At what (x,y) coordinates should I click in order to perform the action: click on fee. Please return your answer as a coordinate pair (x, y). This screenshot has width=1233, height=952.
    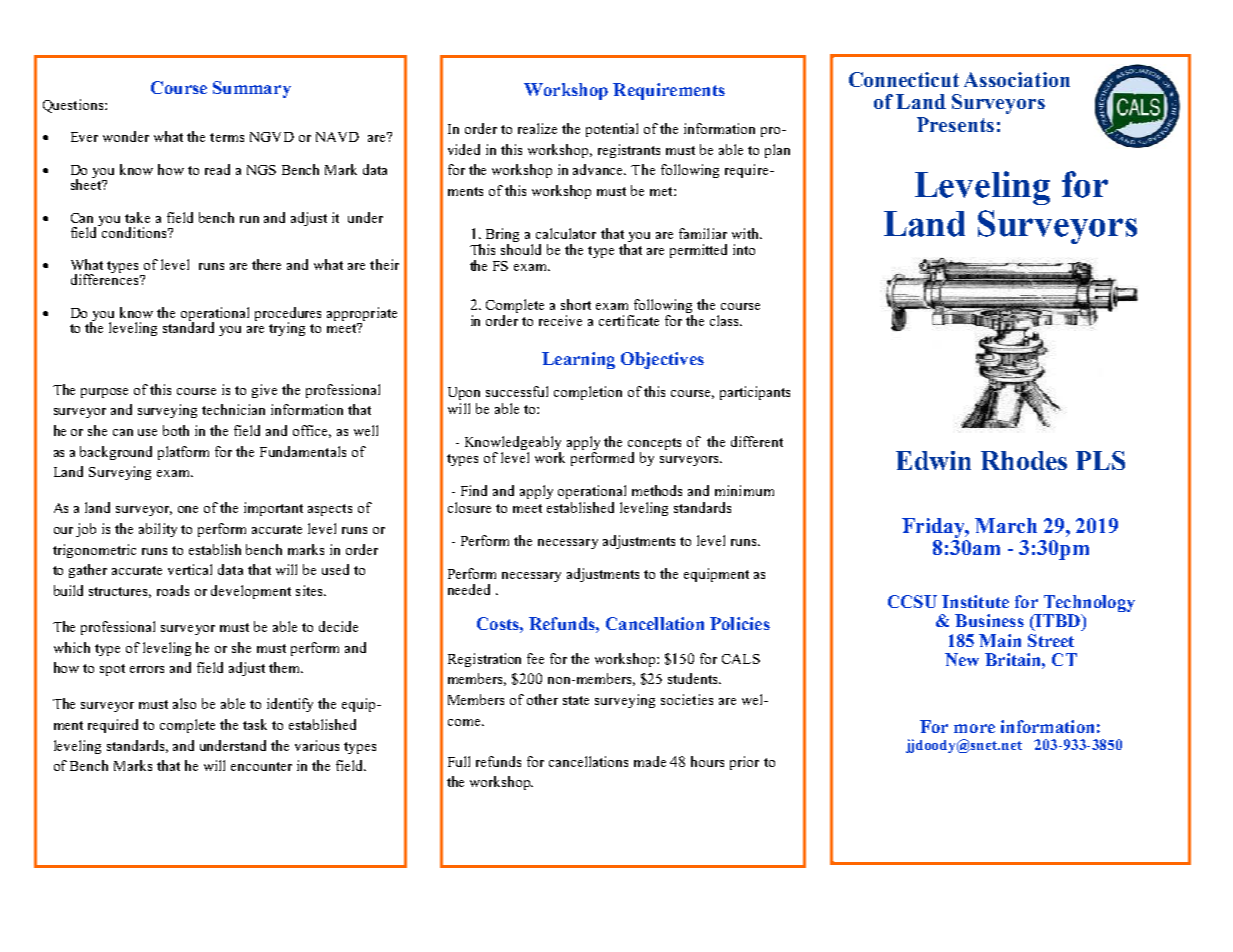
    Looking at the image, I should click on (535, 658).
